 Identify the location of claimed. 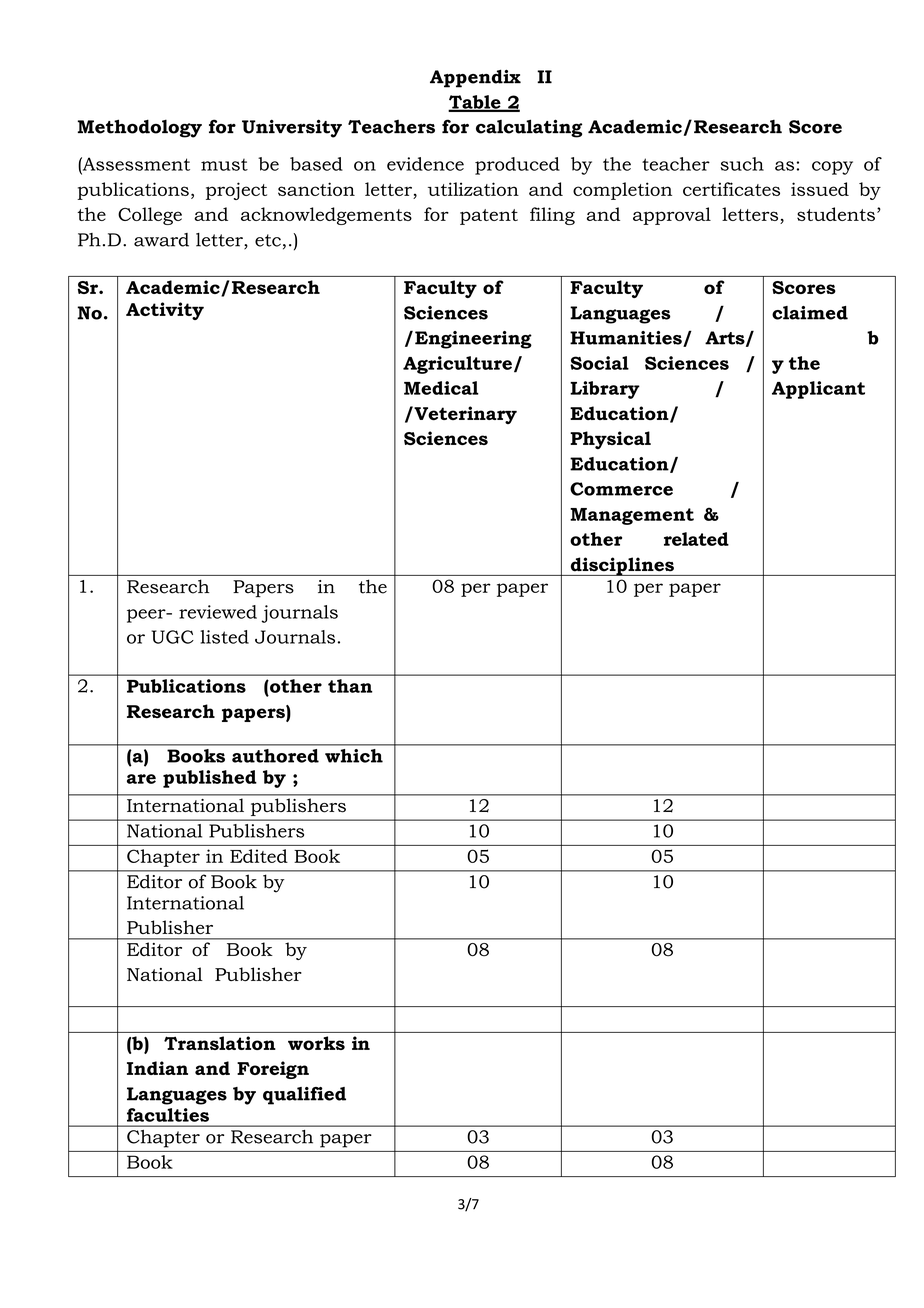
(810, 313).
